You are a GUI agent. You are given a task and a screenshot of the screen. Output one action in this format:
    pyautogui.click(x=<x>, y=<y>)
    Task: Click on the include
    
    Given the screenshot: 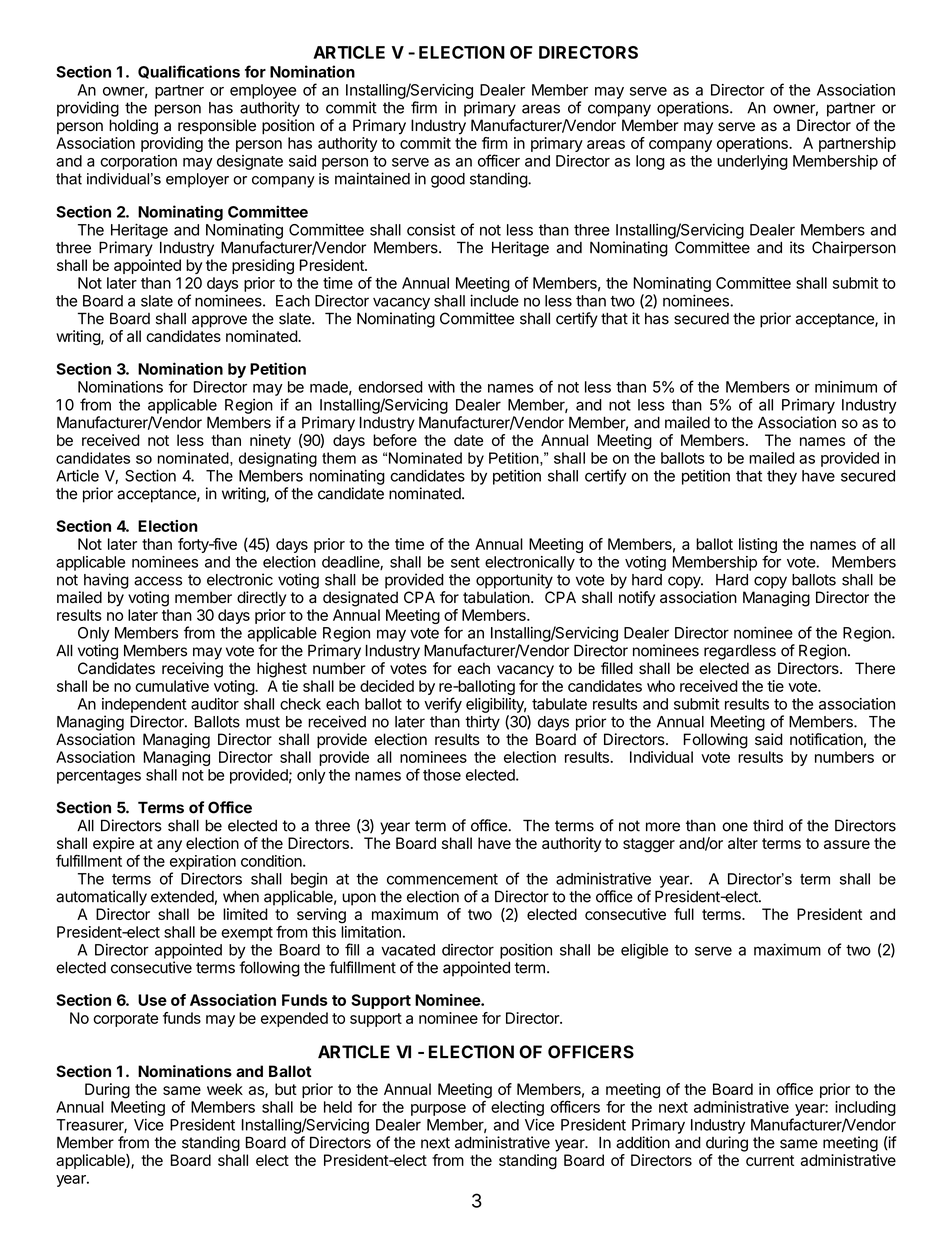 What is the action you would take?
    pyautogui.click(x=494, y=300)
